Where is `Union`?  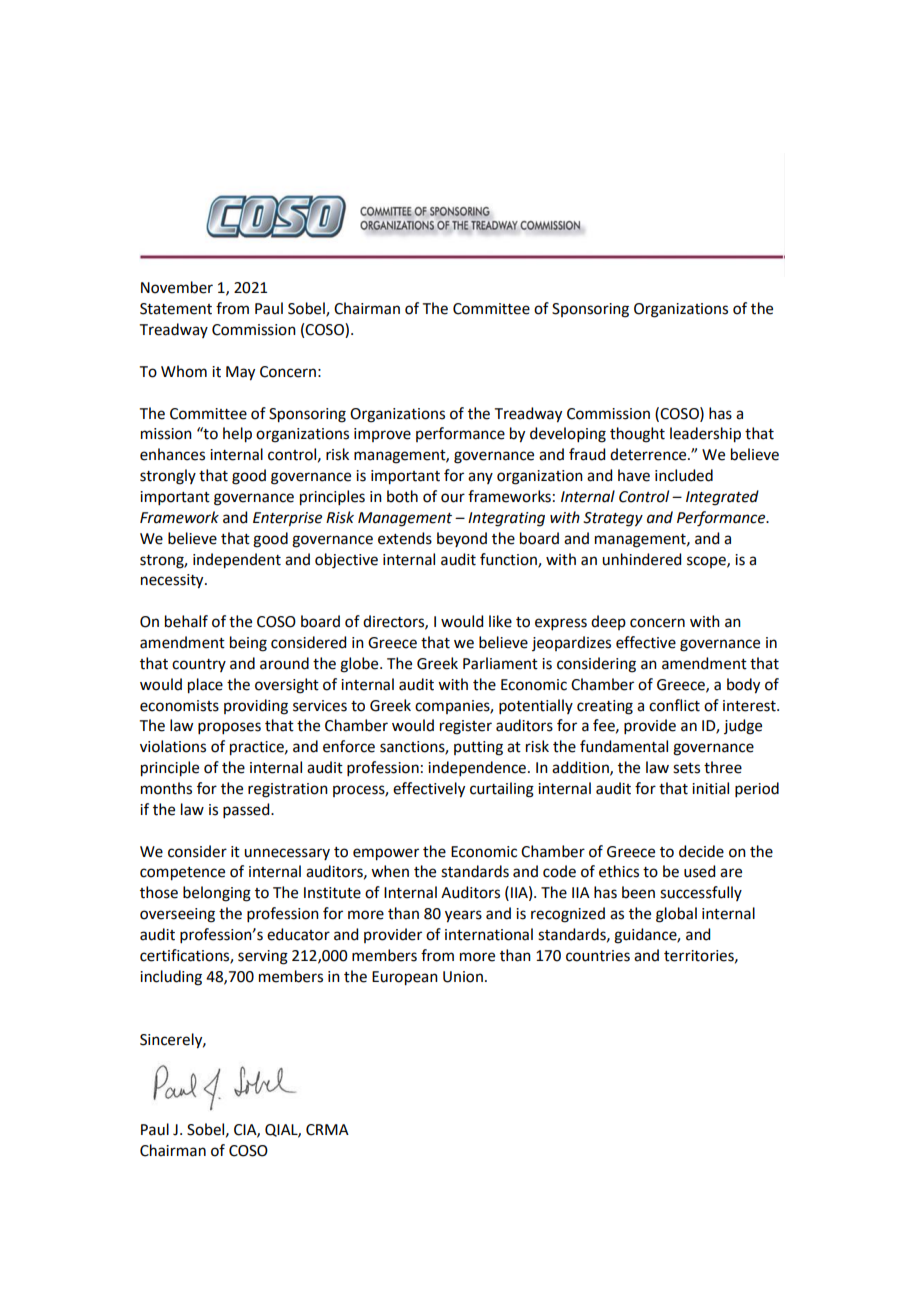 Union is located at coordinates (463, 977).
